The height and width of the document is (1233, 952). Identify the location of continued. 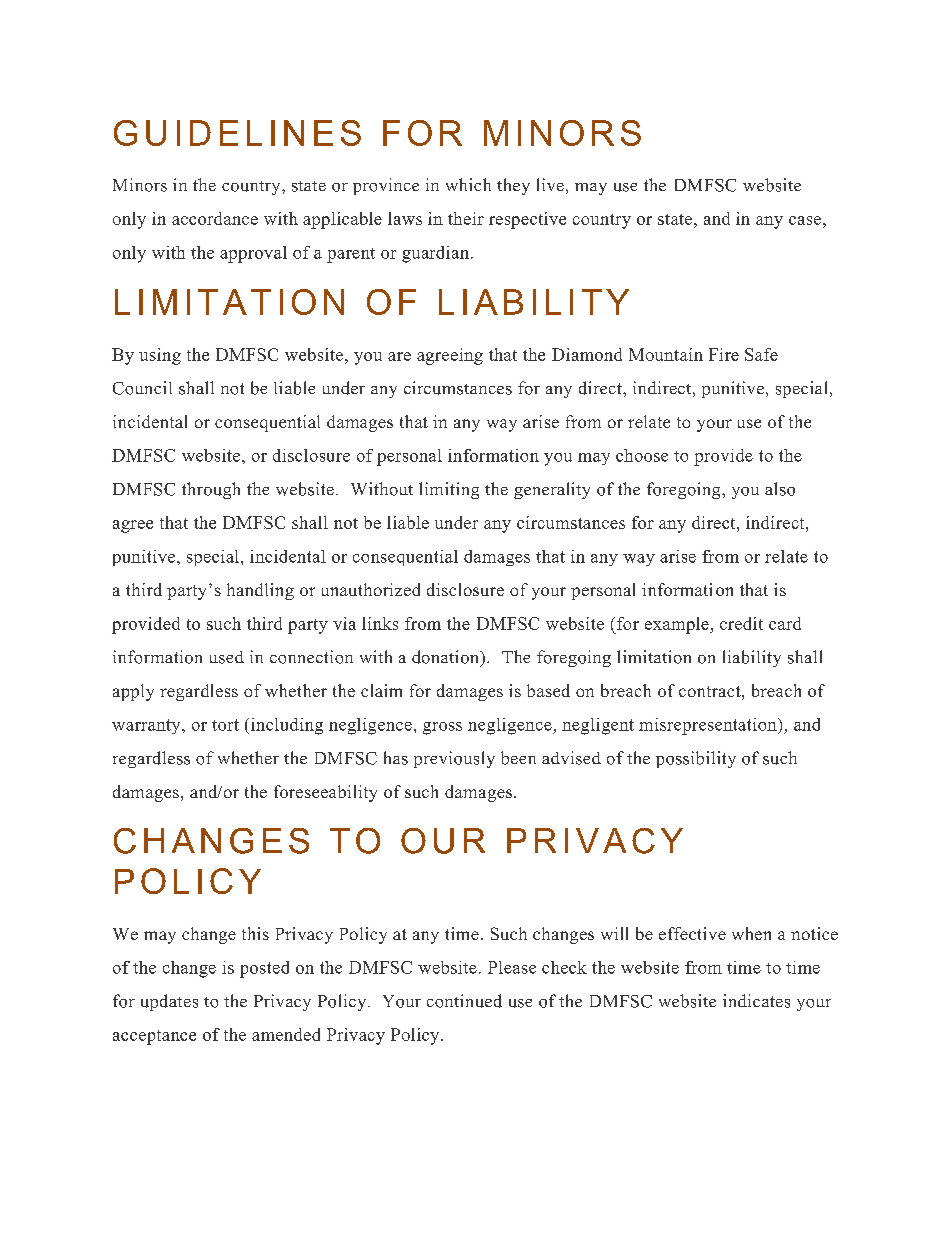
(464, 1001).
